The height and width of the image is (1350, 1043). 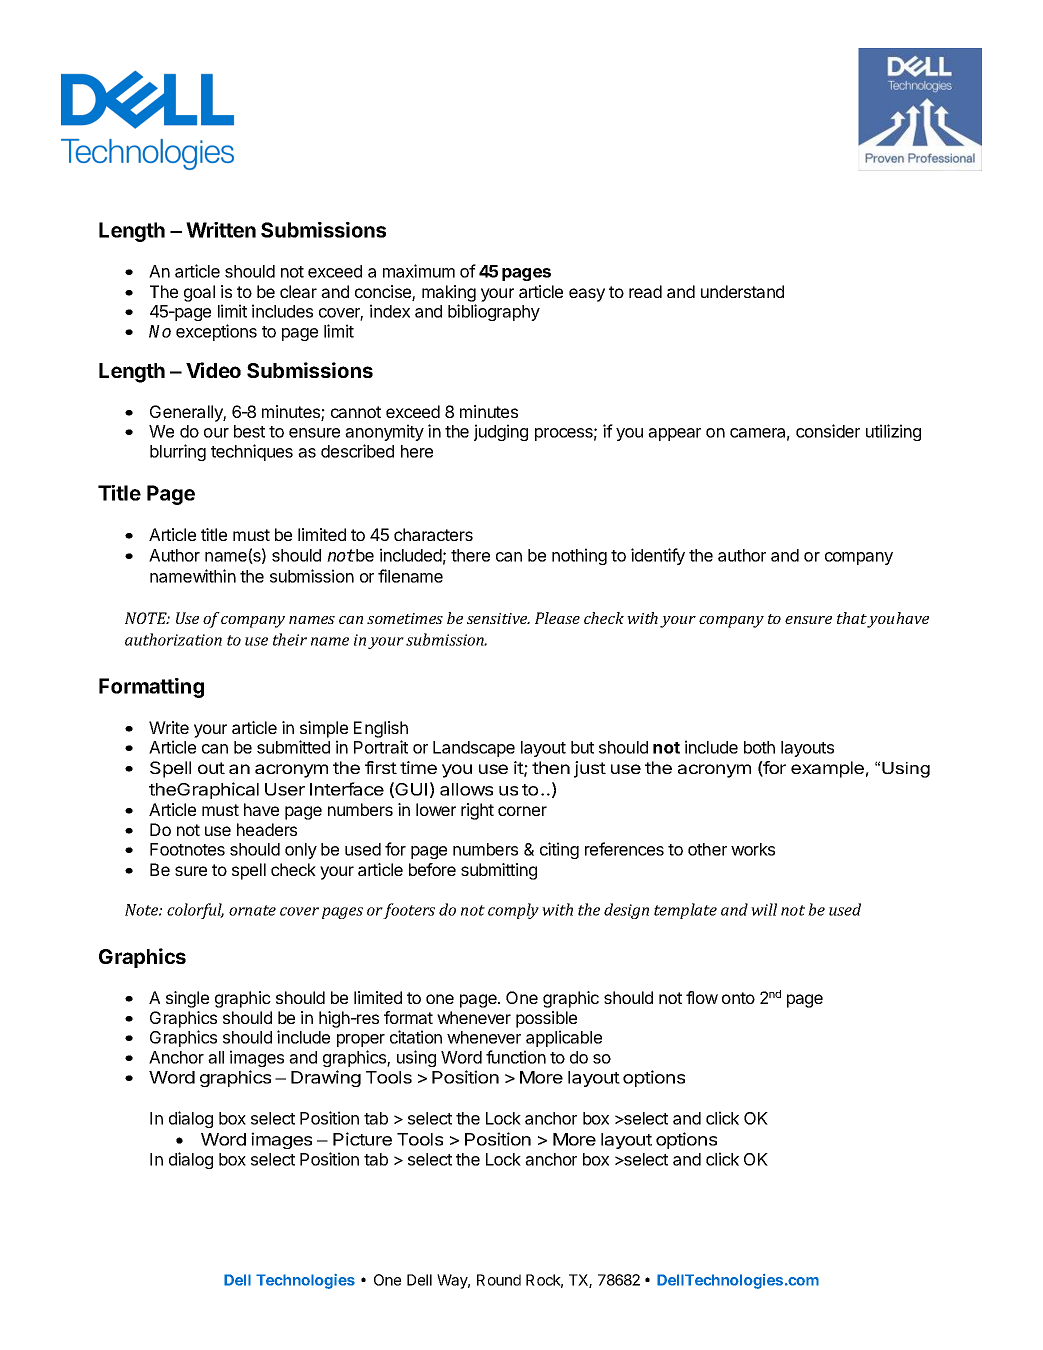 I want to click on that, so click(x=853, y=619).
